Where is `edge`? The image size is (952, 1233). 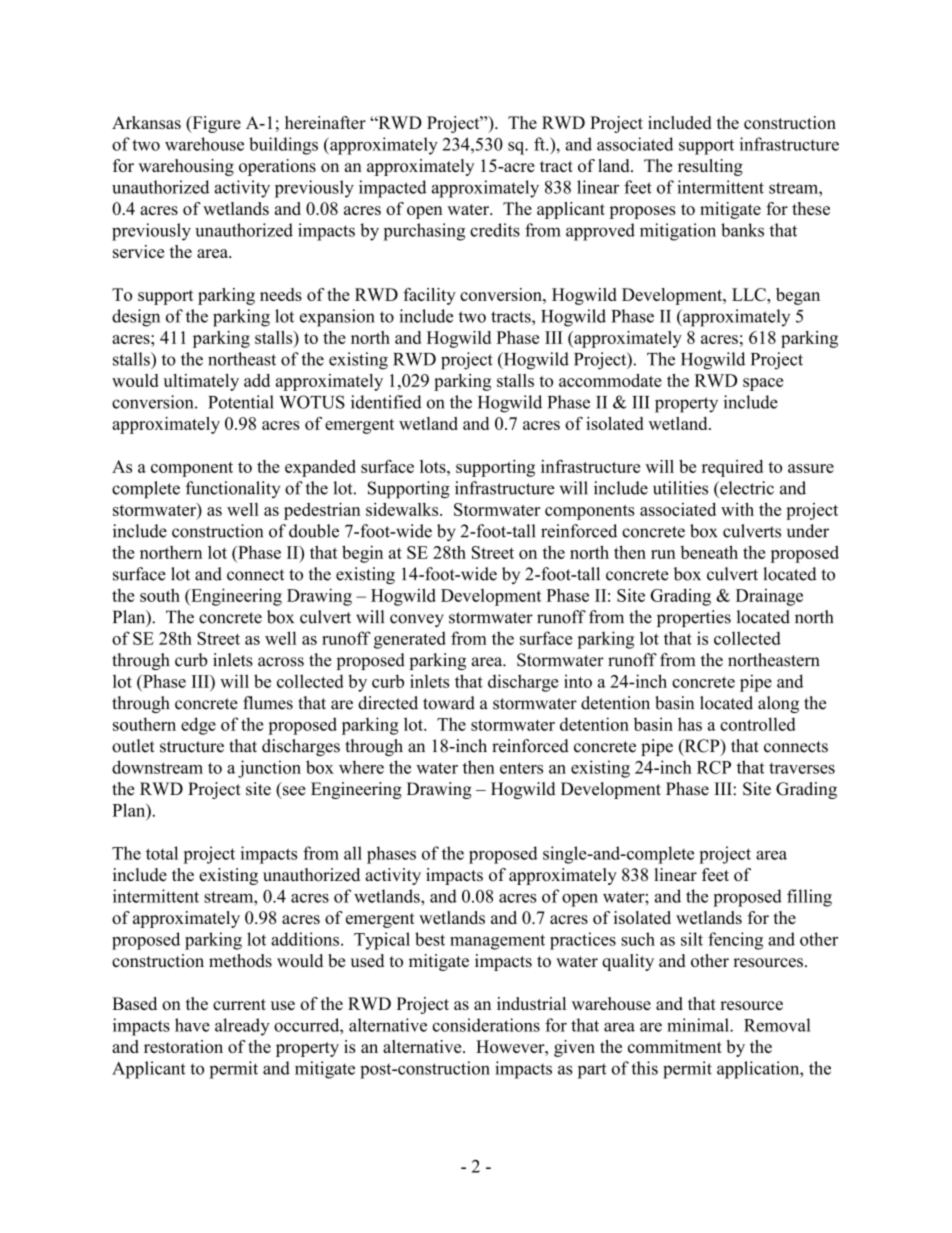
edge is located at coordinates (198, 726).
